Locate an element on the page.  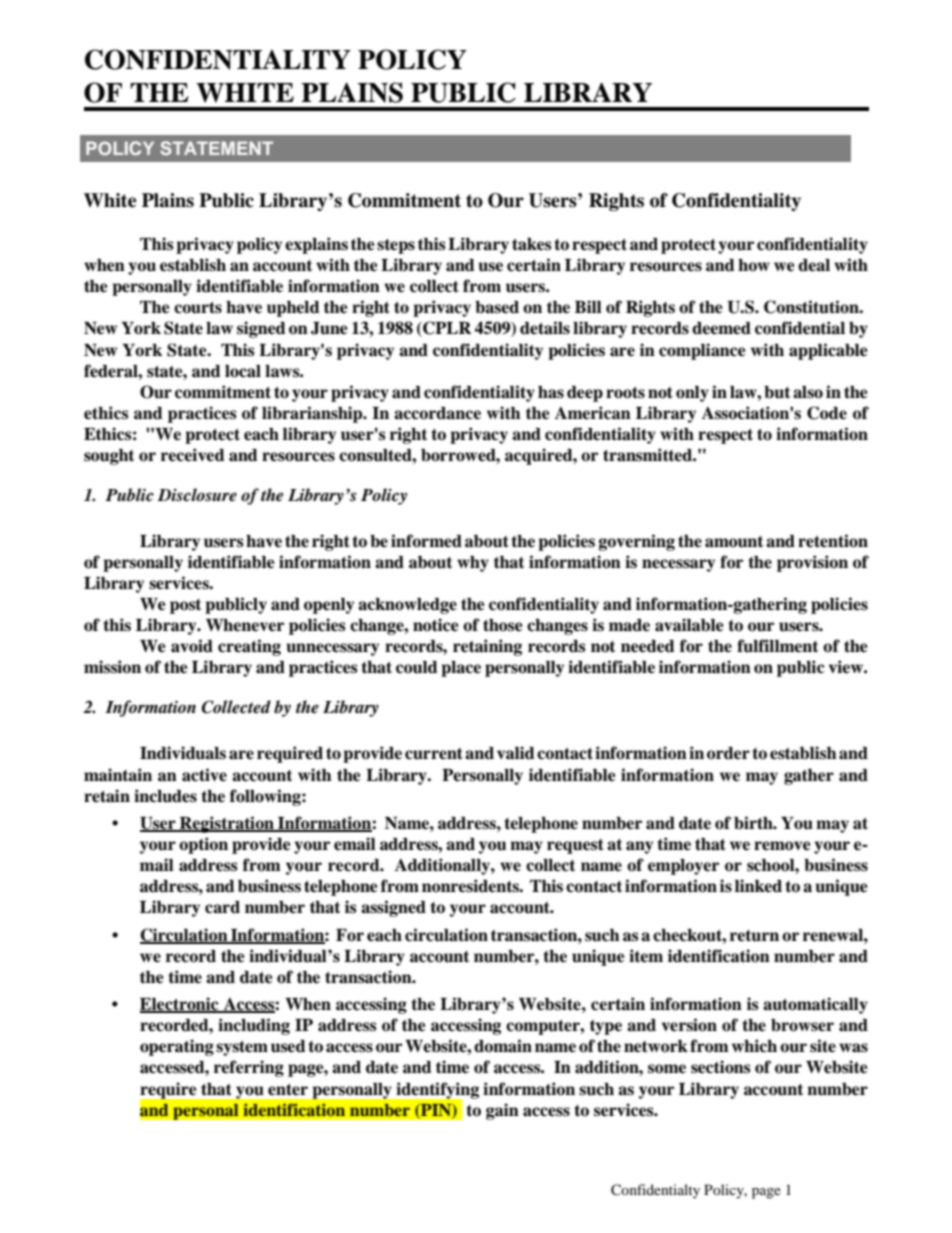
fulfillment is located at coordinates (777, 646).
